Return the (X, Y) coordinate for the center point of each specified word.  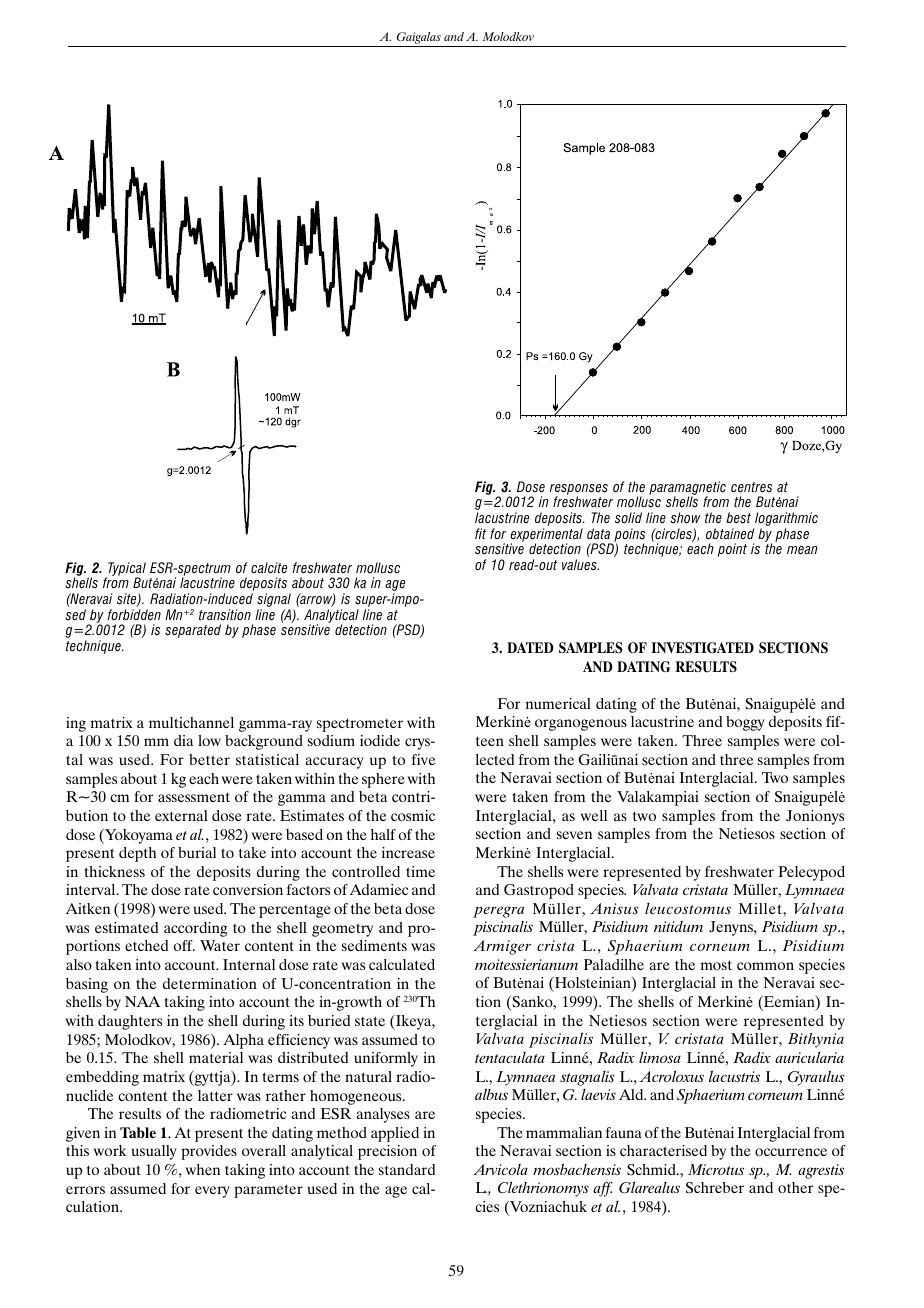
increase (408, 852)
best (738, 518)
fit (480, 533)
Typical (126, 570)
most (716, 965)
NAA (142, 1001)
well (594, 815)
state (370, 1021)
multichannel (191, 722)
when (203, 1169)
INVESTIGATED (702, 648)
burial (197, 852)
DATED (530, 647)
